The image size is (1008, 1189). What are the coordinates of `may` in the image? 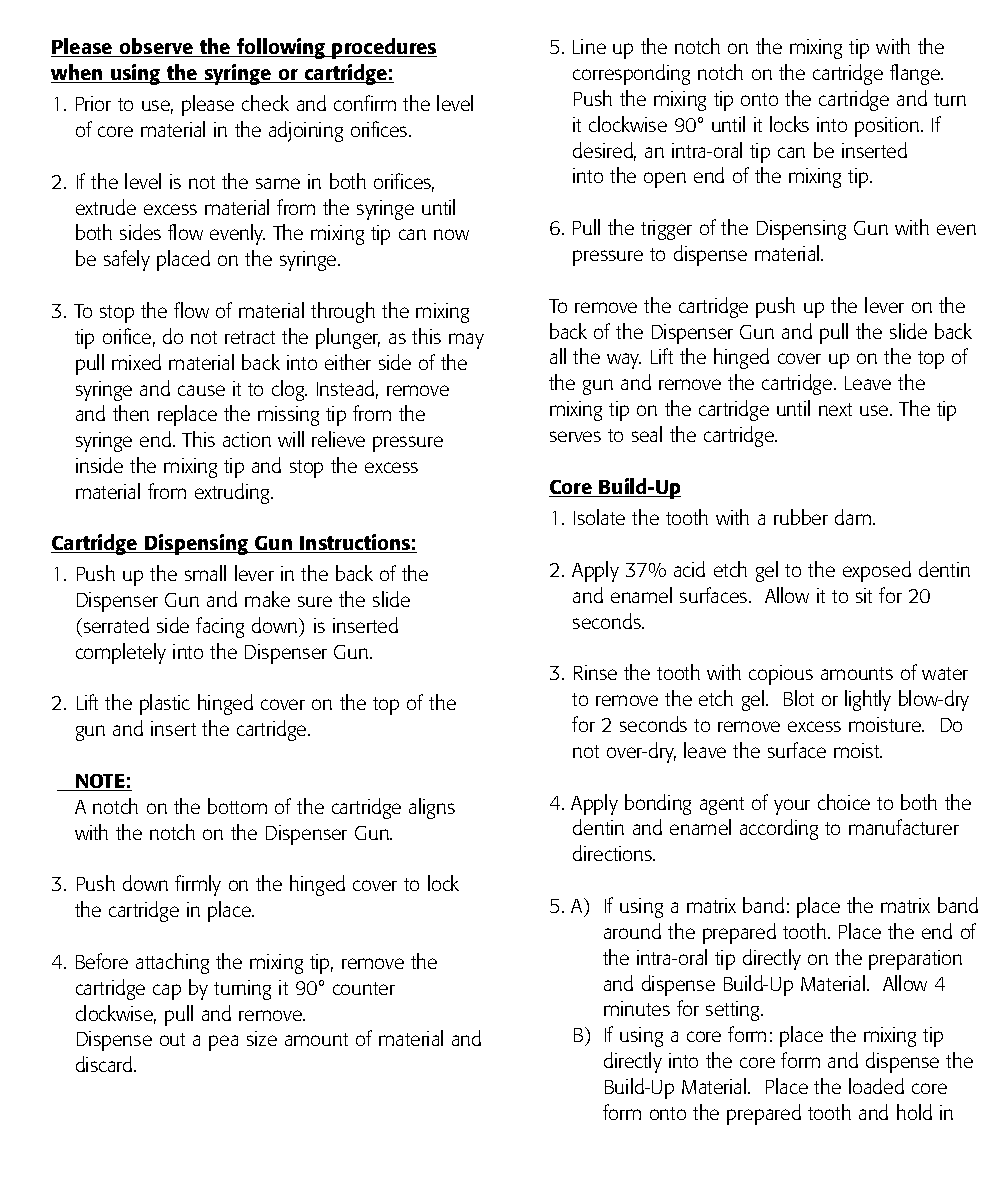 It's located at (466, 341).
